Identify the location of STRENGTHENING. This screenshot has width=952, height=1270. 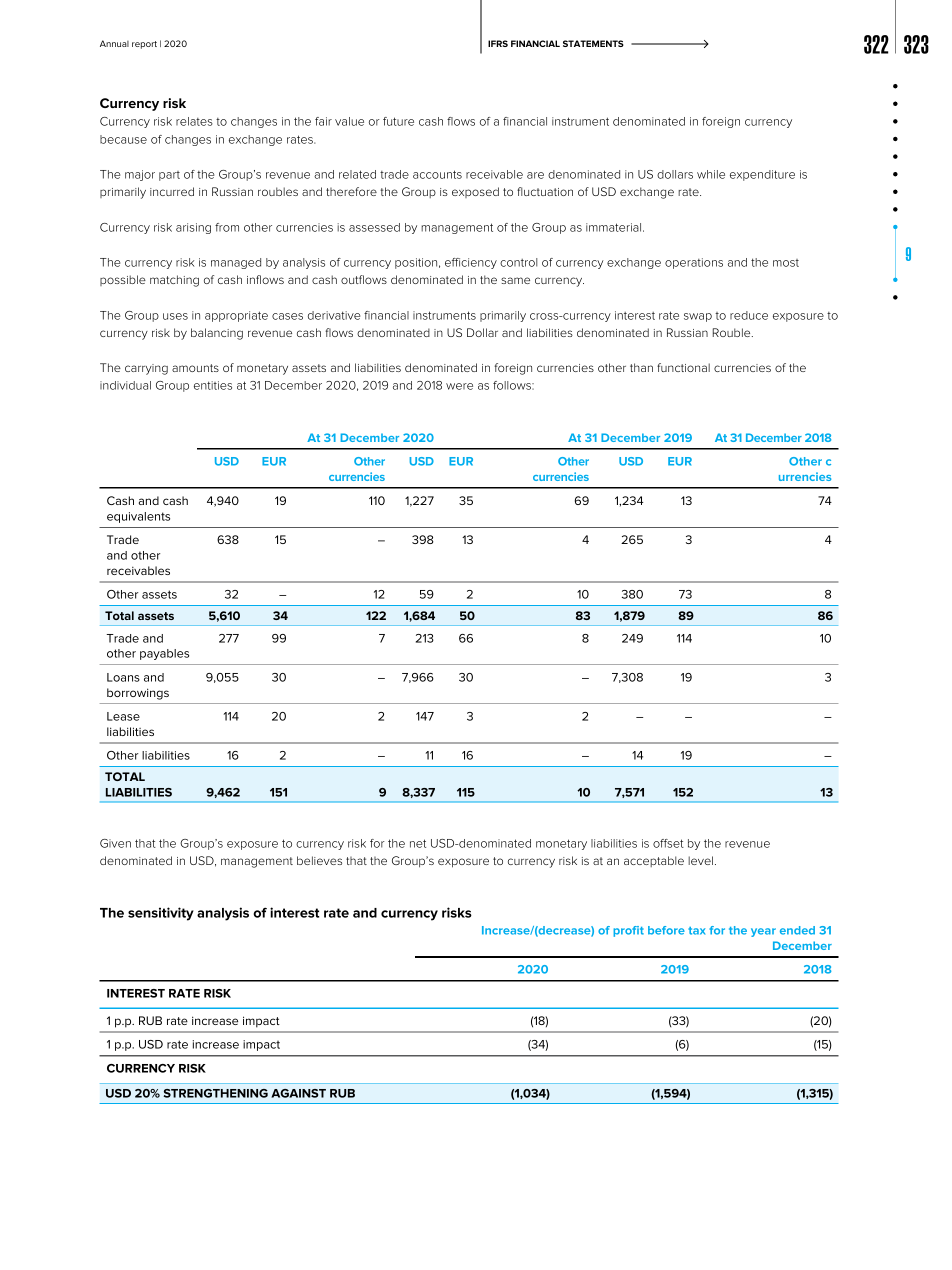
(215, 1093).
